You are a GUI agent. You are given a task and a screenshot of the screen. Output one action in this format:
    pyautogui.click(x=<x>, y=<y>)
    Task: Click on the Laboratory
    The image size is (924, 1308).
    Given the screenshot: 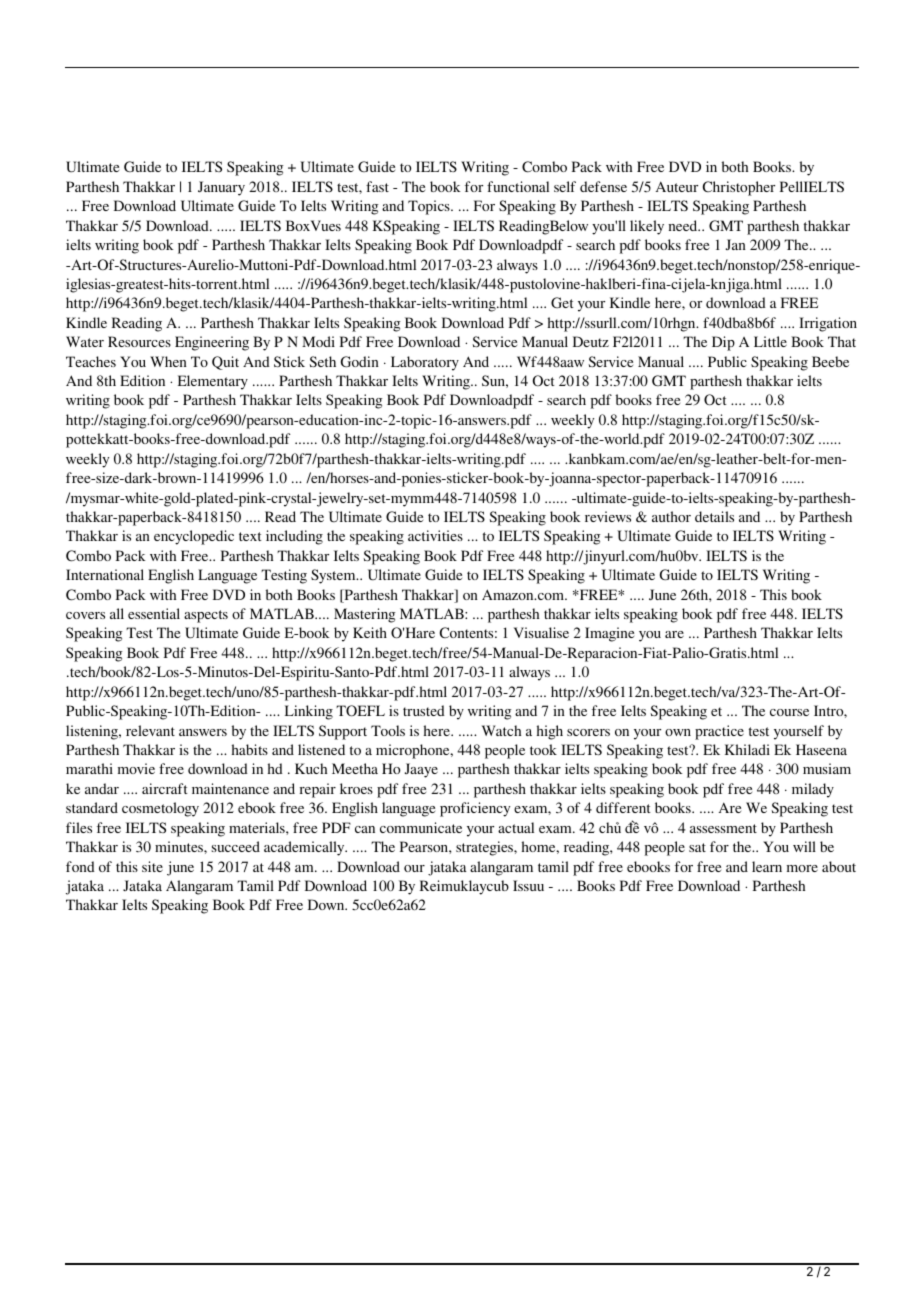 What is the action you would take?
    pyautogui.click(x=425, y=363)
